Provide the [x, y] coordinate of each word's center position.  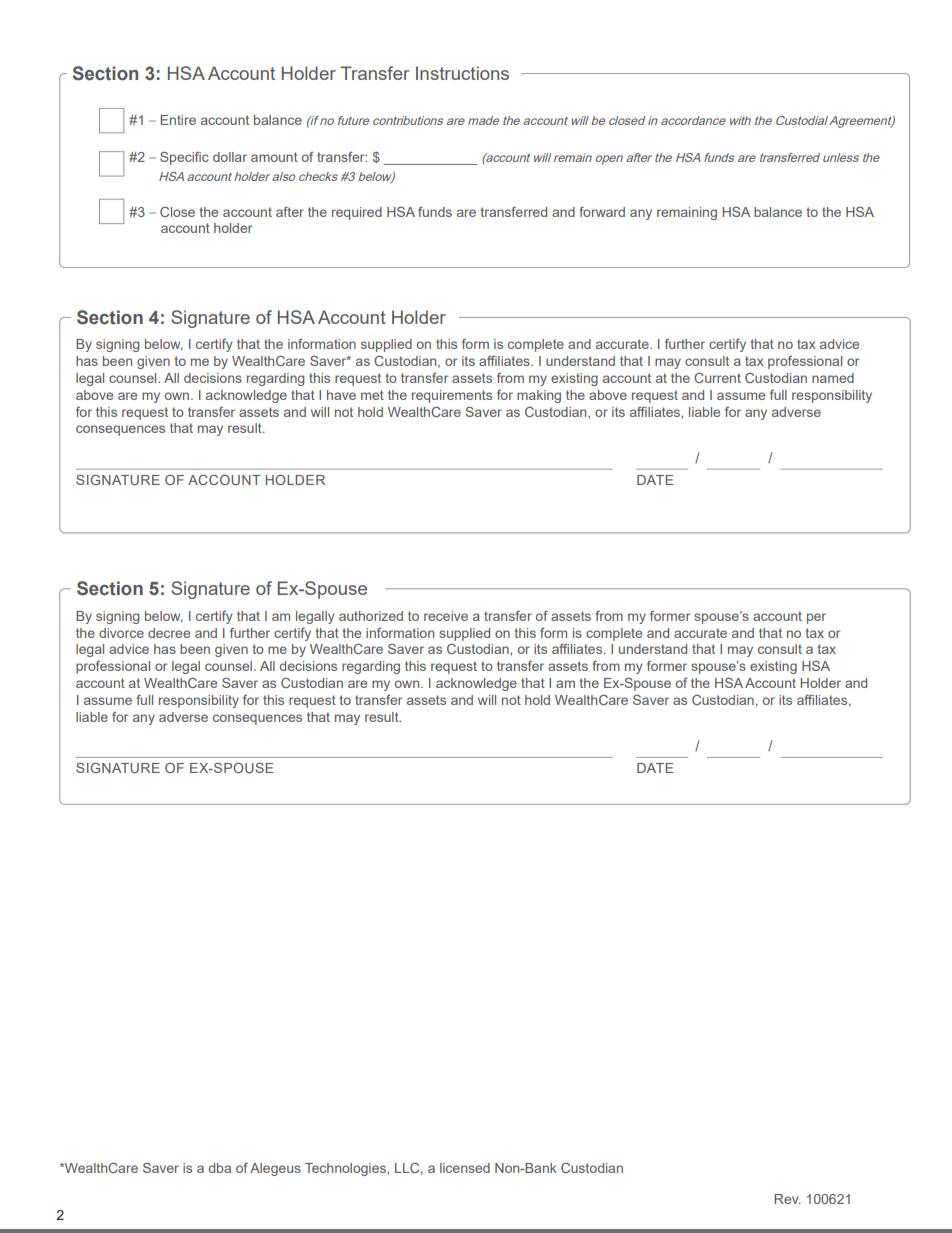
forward [602, 211]
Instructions [462, 73]
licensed [465, 1168]
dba [220, 1168]
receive [446, 616]
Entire [178, 120]
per [816, 618]
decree [169, 633]
